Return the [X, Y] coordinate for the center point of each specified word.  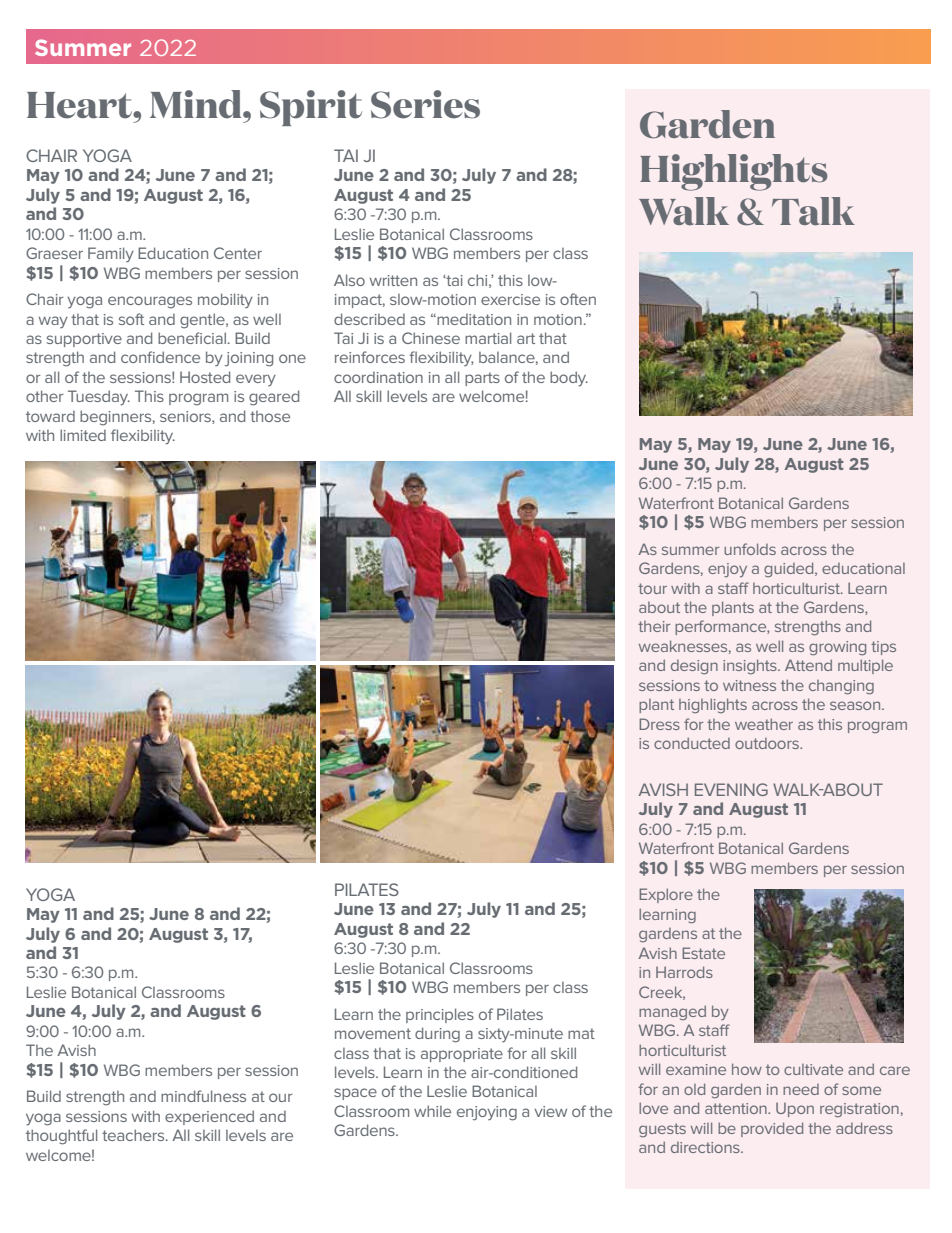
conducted [692, 743]
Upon [795, 1110]
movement [373, 1033]
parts [482, 379]
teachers [134, 1135]
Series [425, 104]
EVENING [731, 789]
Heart [80, 105]
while [432, 1111]
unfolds [750, 549]
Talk [813, 211]
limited [83, 435]
